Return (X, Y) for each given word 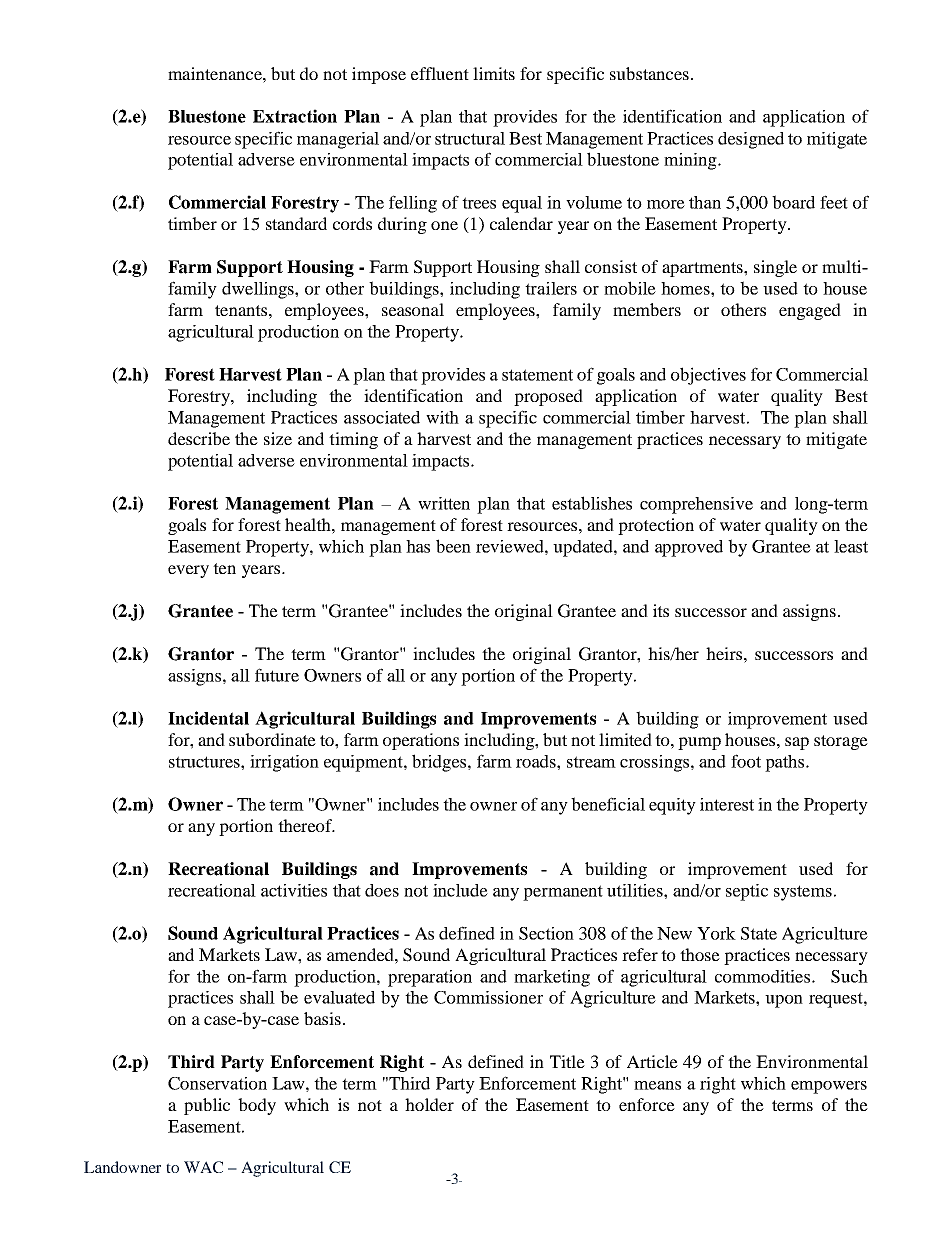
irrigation (284, 763)
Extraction (295, 116)
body (257, 1106)
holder (429, 1104)
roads (537, 761)
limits (494, 73)
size (278, 438)
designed (751, 140)
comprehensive (696, 505)
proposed (548, 397)
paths (786, 763)
